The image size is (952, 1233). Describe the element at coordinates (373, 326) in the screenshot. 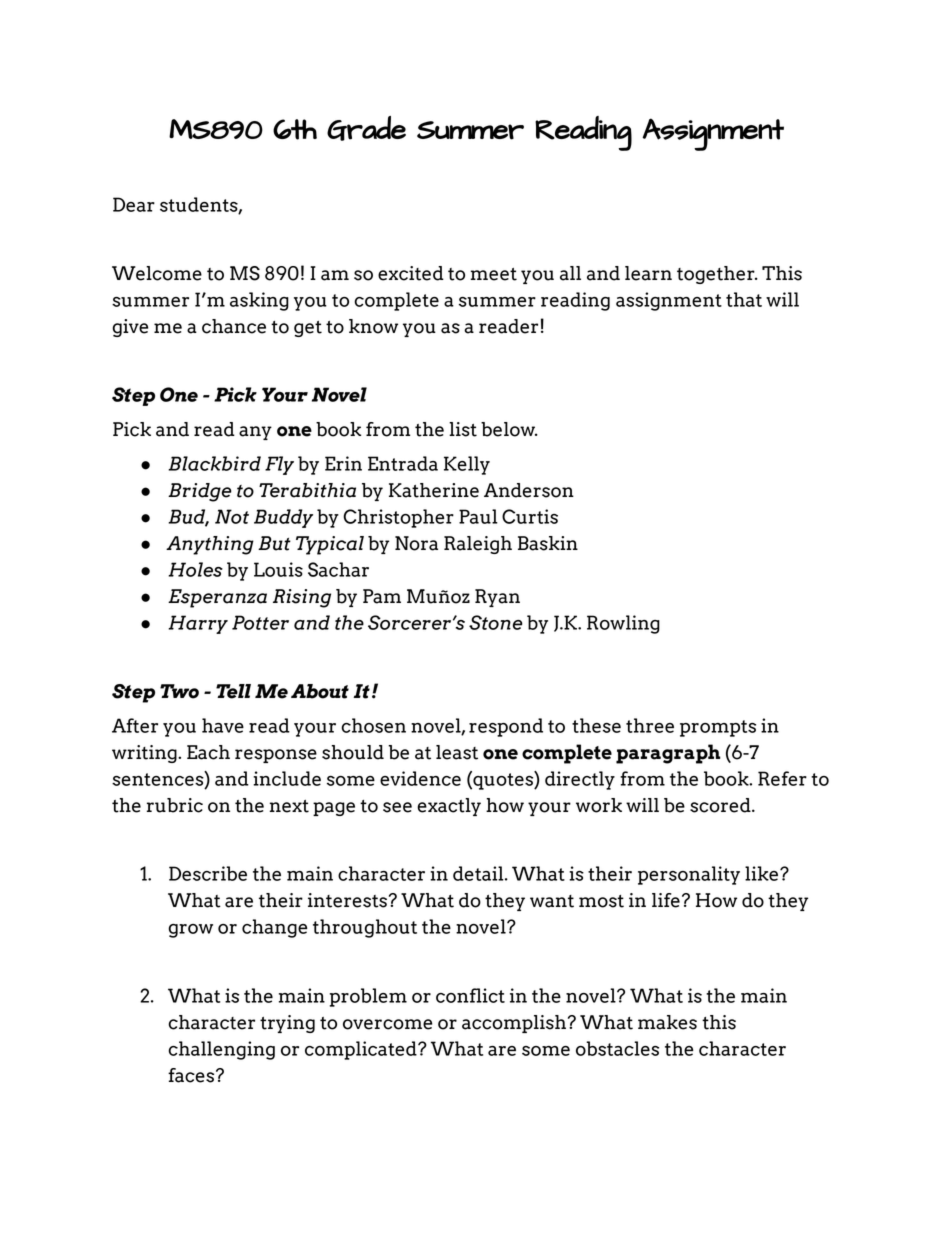

I see `know` at that location.
